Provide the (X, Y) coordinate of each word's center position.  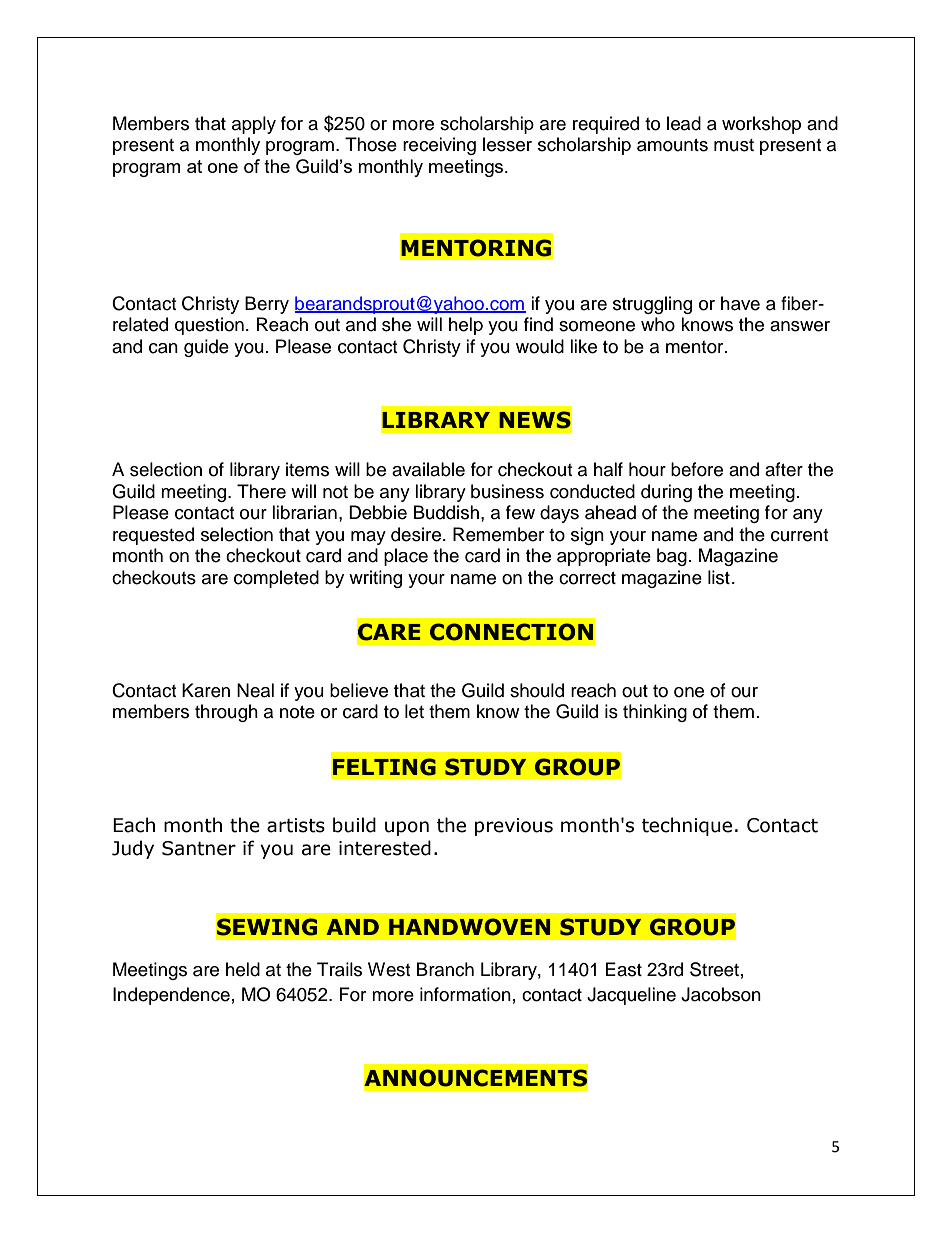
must (734, 145)
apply (254, 125)
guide (206, 348)
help (466, 326)
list (719, 577)
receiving (439, 146)
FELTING (384, 767)
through (226, 713)
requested (153, 536)
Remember (498, 534)
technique (687, 826)
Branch (445, 969)
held (243, 969)
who (658, 324)
